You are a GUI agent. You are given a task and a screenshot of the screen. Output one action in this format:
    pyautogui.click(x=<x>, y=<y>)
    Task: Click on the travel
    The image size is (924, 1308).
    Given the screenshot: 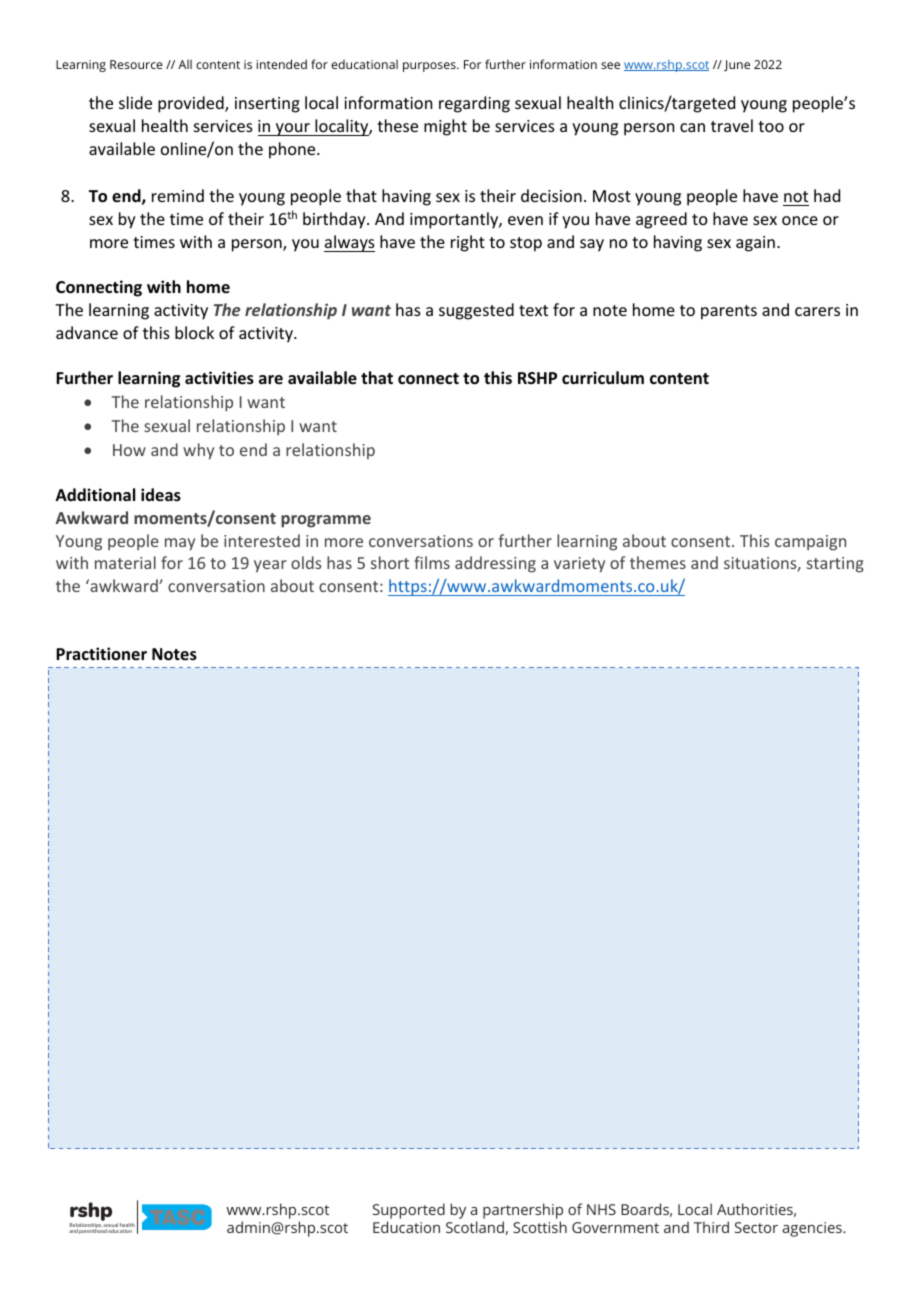 What is the action you would take?
    pyautogui.click(x=732, y=125)
